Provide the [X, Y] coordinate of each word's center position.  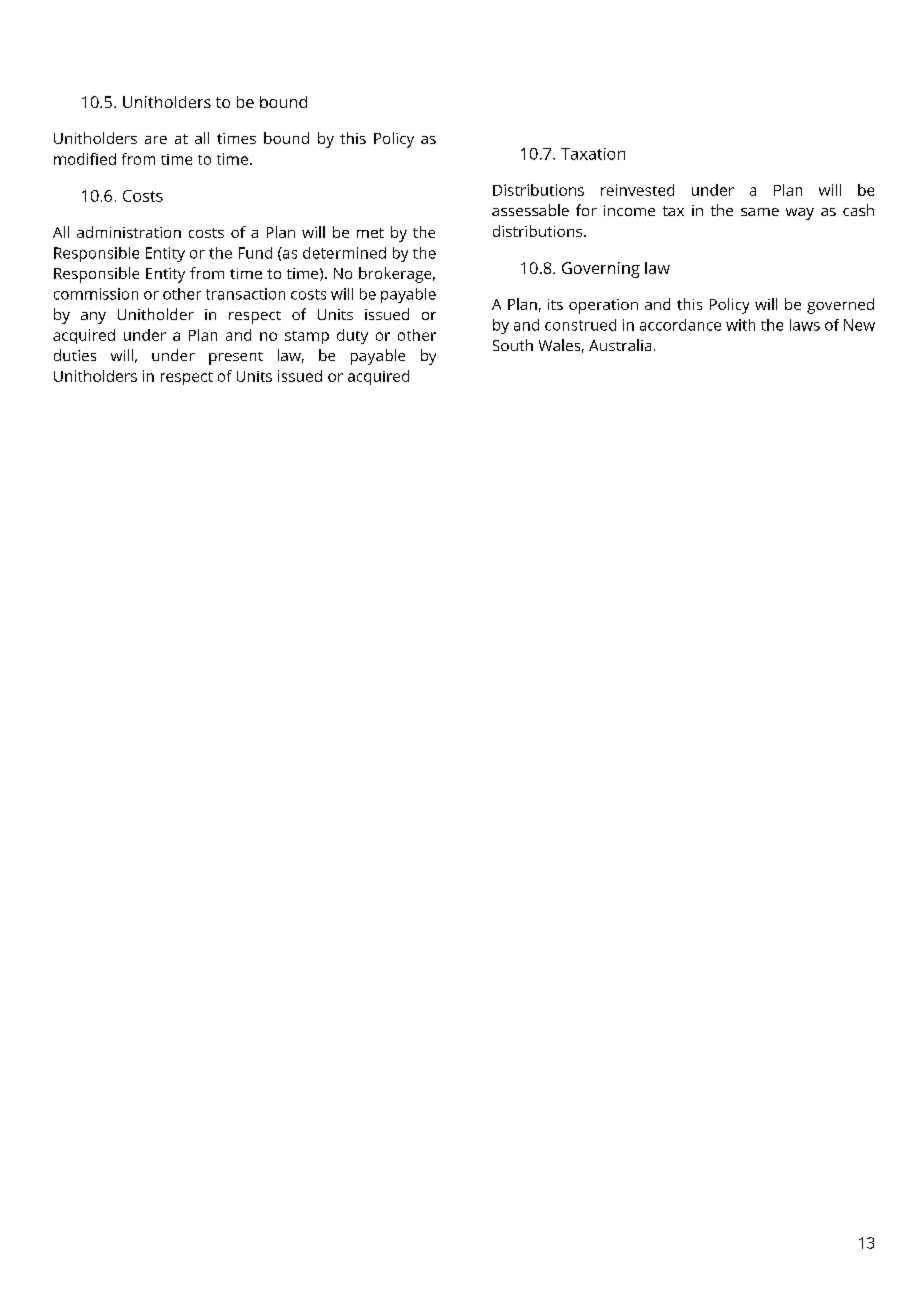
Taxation [593, 154]
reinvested [637, 190]
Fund [255, 253]
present [236, 358]
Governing [601, 270]
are [156, 140]
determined [344, 253]
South [513, 345]
